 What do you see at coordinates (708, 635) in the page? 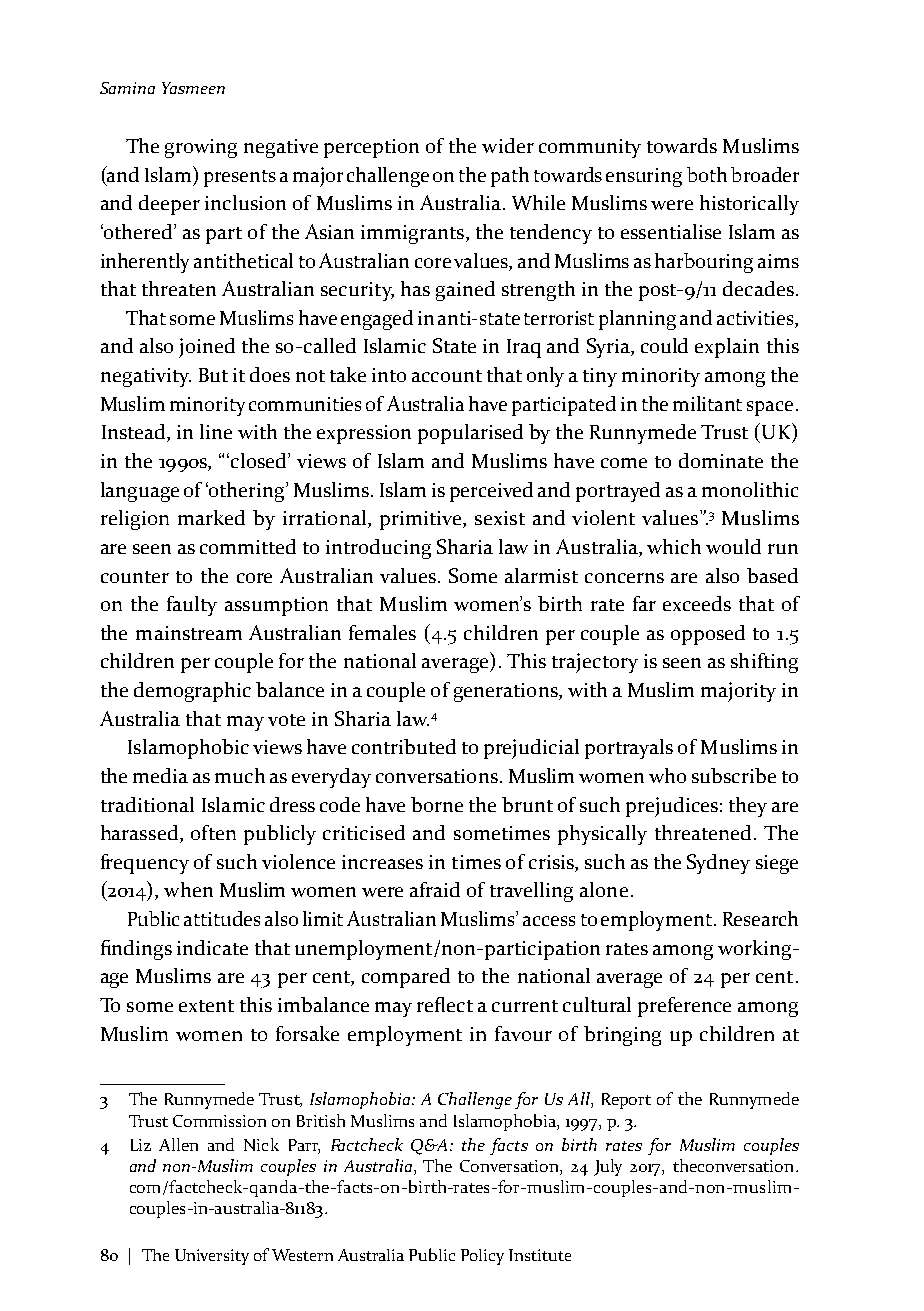
I see `opposed` at bounding box center [708, 635].
